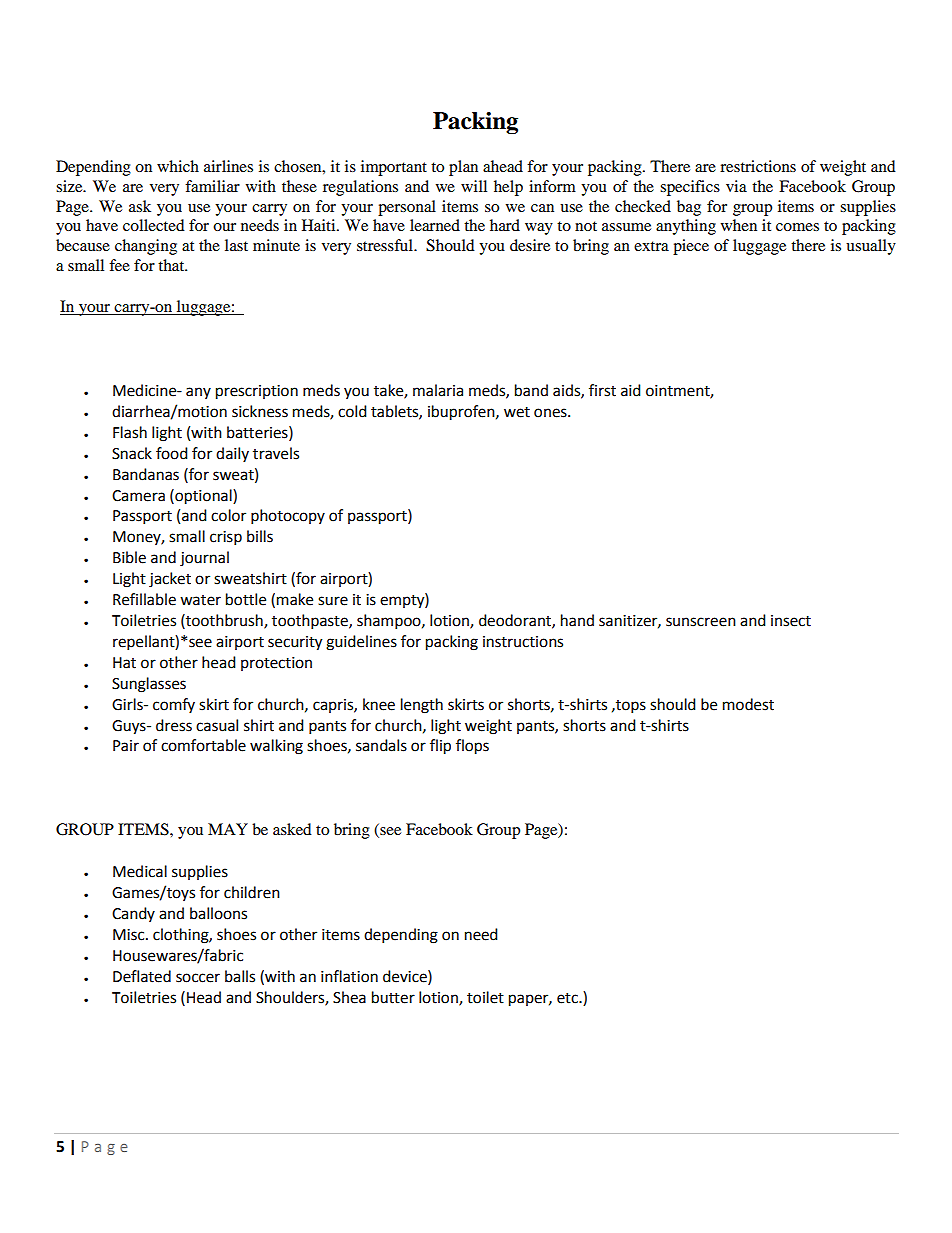  I want to click on via, so click(736, 186).
